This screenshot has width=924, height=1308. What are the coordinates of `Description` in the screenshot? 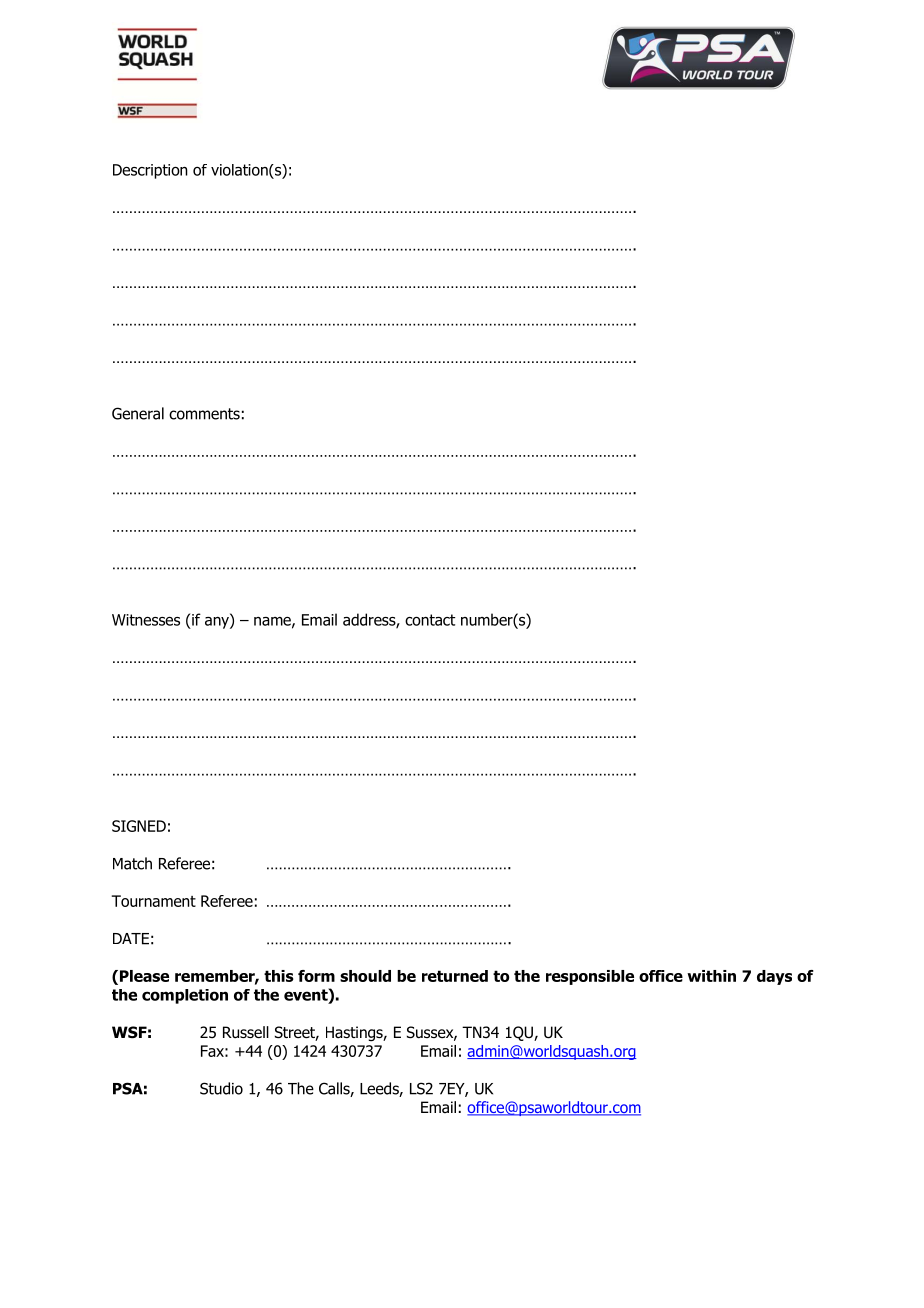 It's located at (150, 171).
